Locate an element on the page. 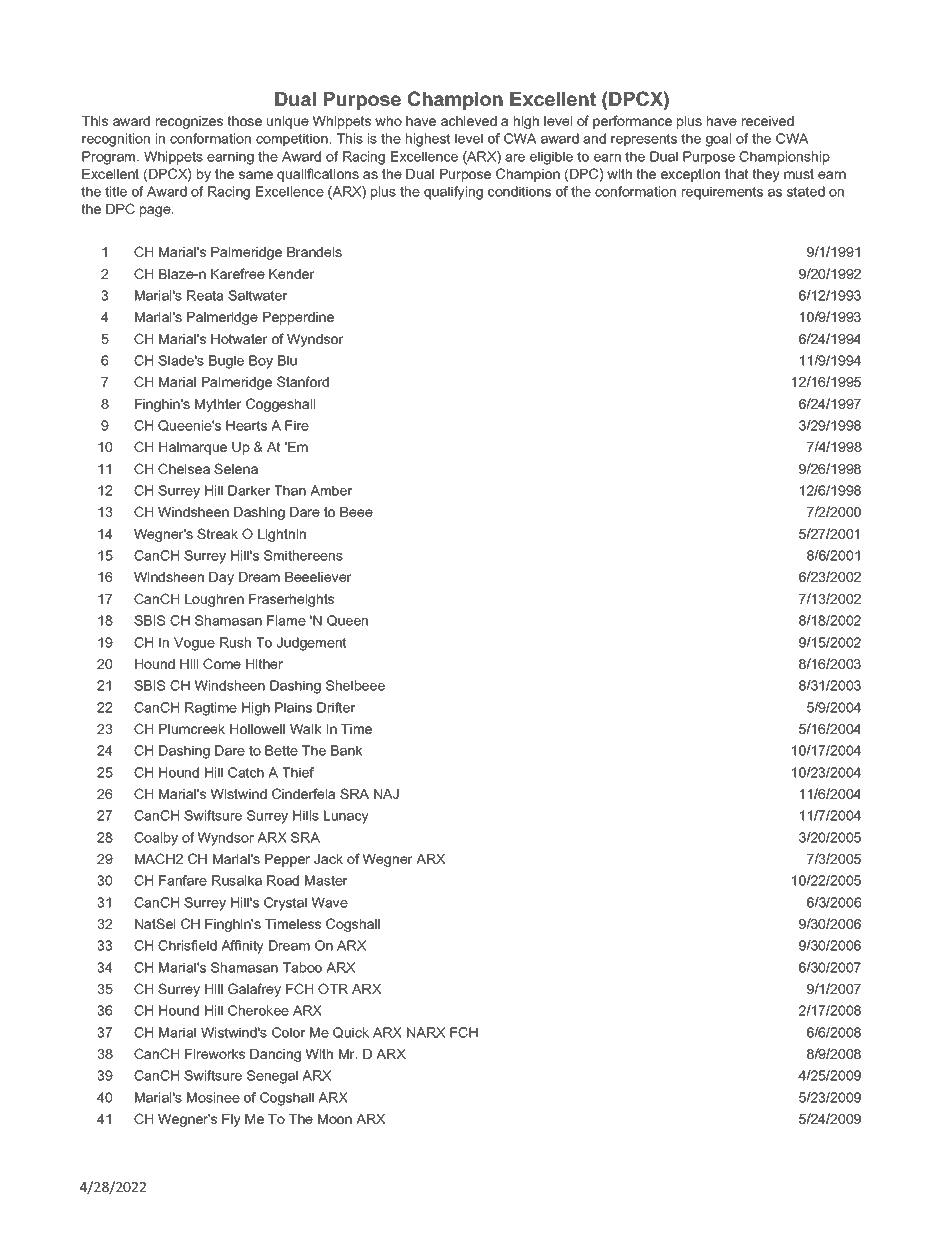 The height and width of the image is (1233, 952). Moon is located at coordinates (335, 1119).
